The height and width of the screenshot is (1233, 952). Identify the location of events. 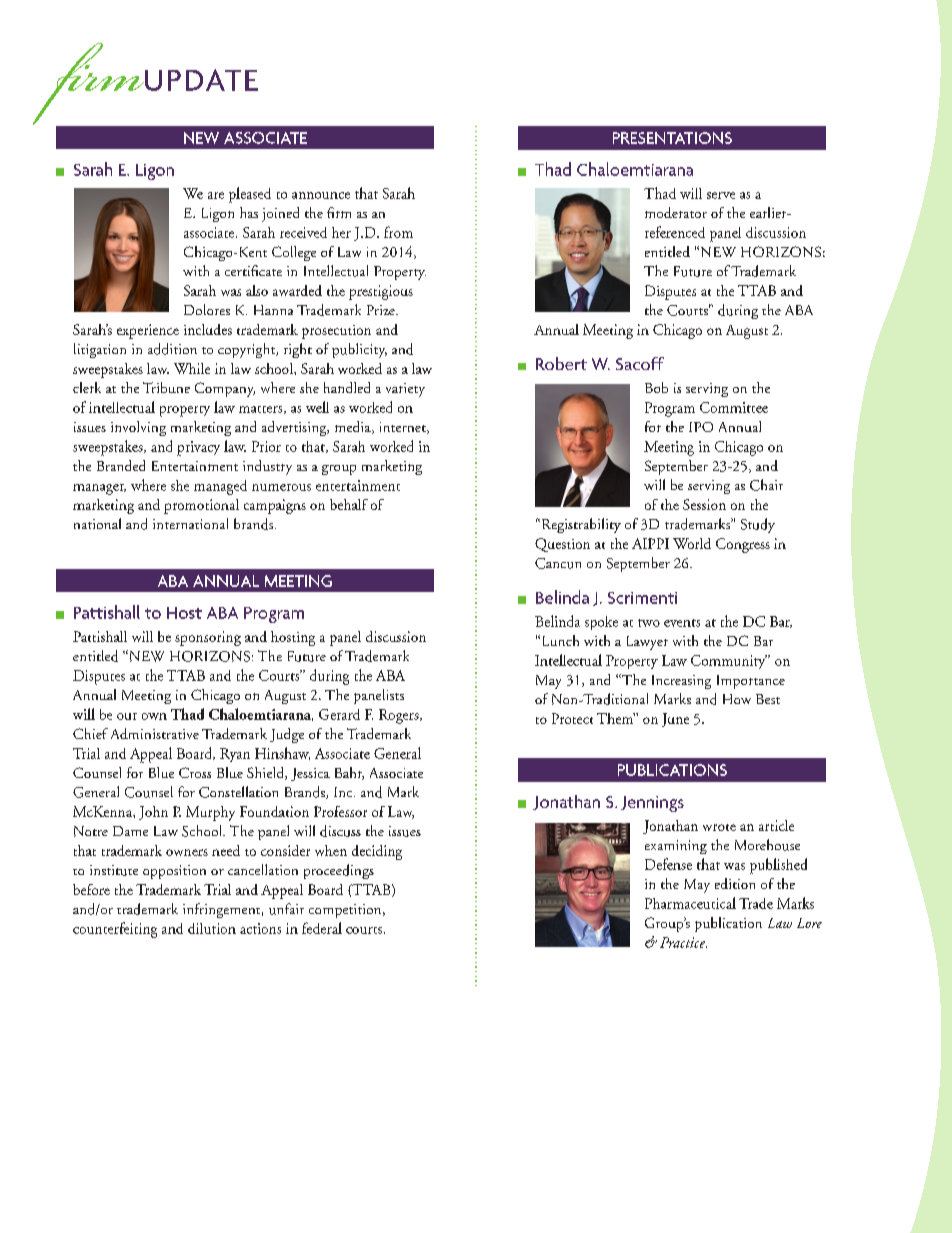
(682, 623).
